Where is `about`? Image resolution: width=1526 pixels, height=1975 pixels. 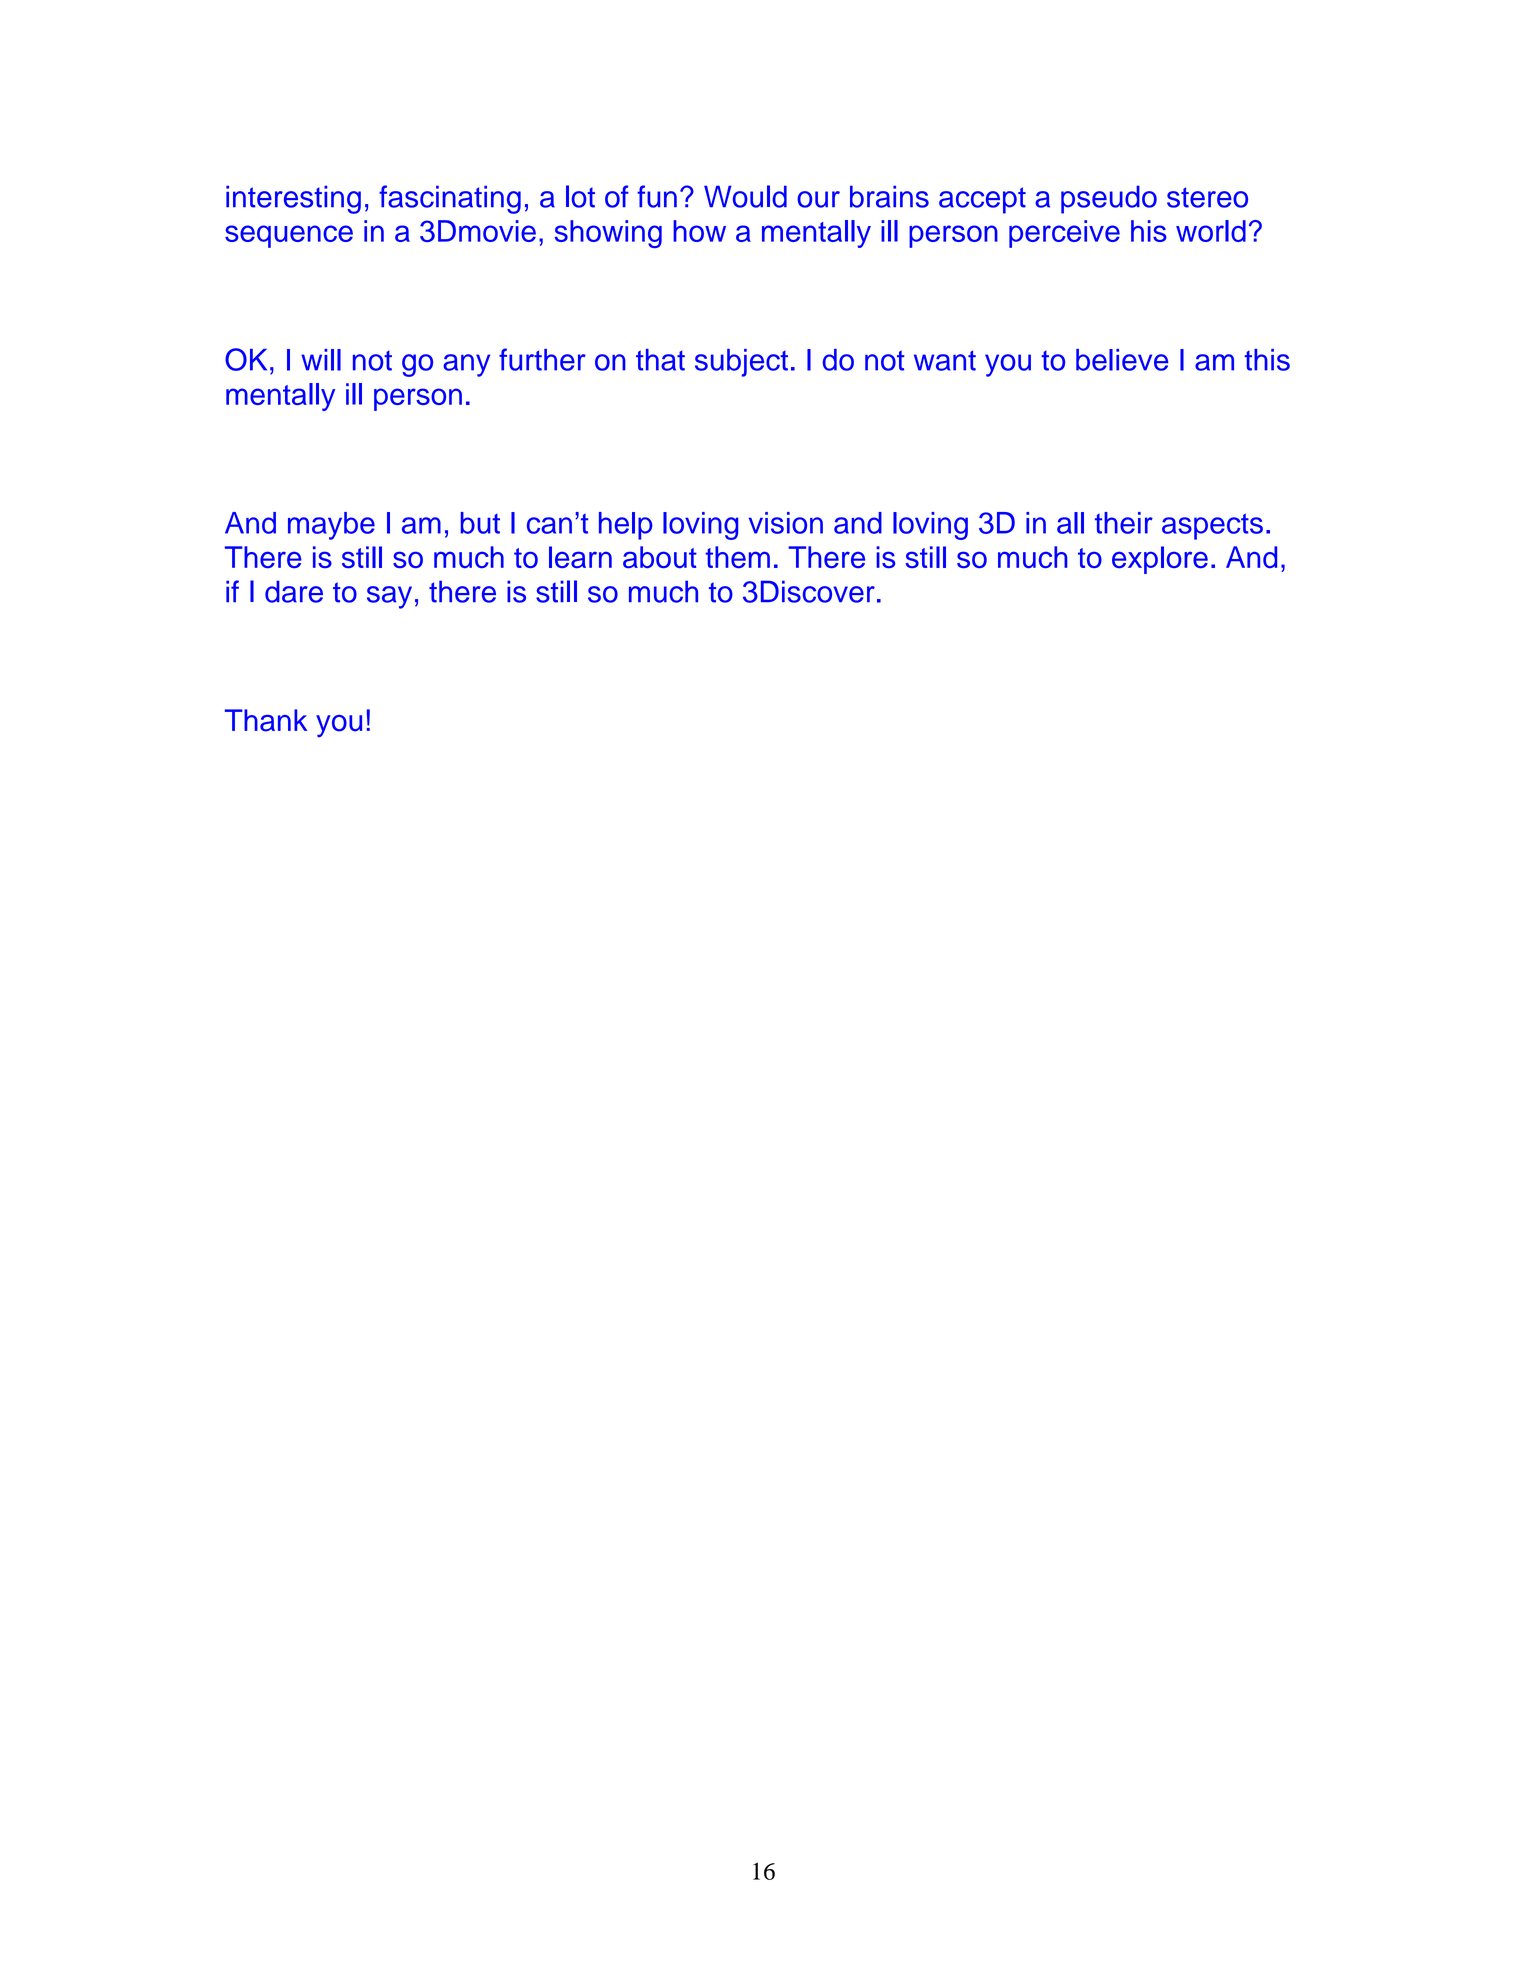 about is located at coordinates (660, 557).
